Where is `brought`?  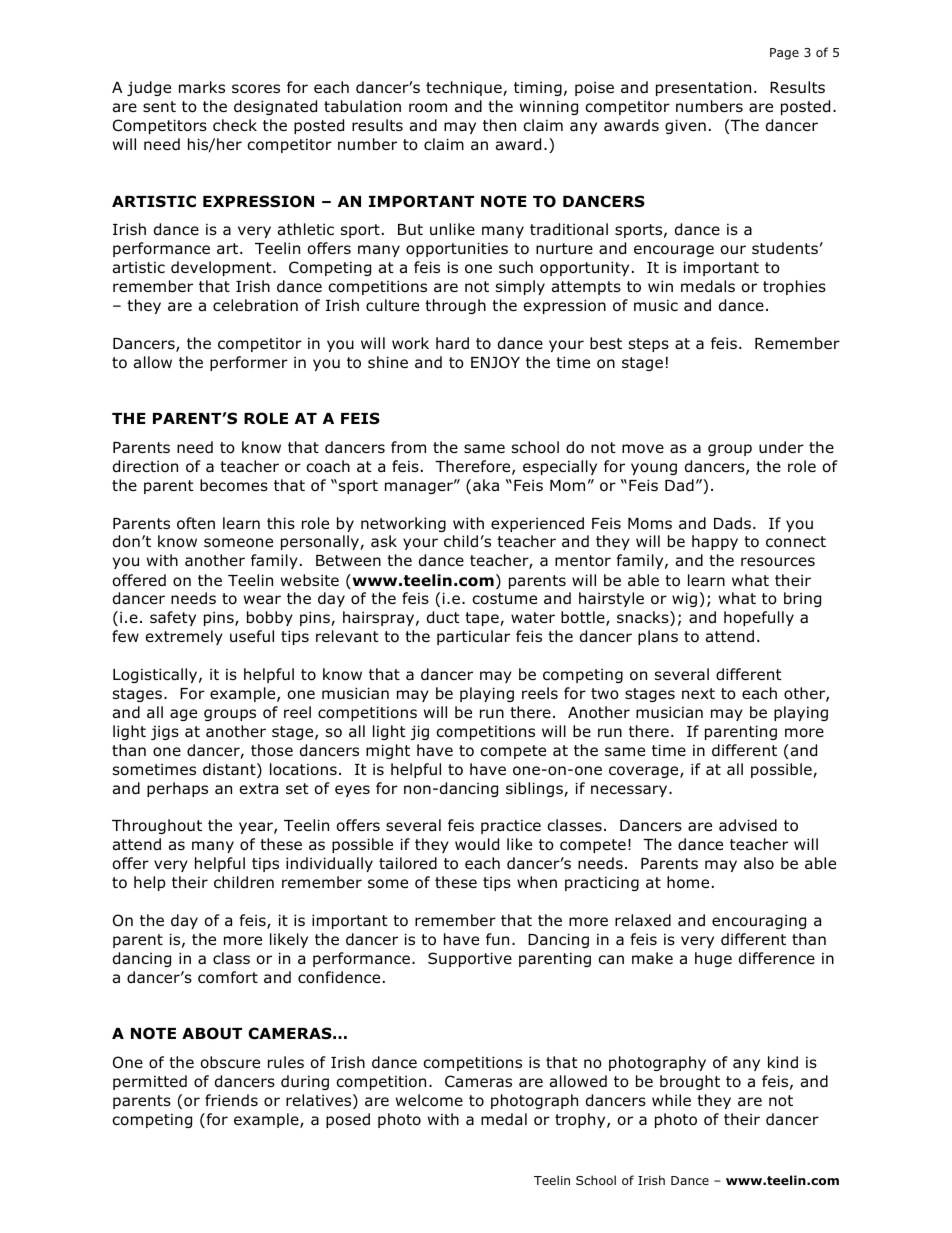 brought is located at coordinates (690, 1082).
